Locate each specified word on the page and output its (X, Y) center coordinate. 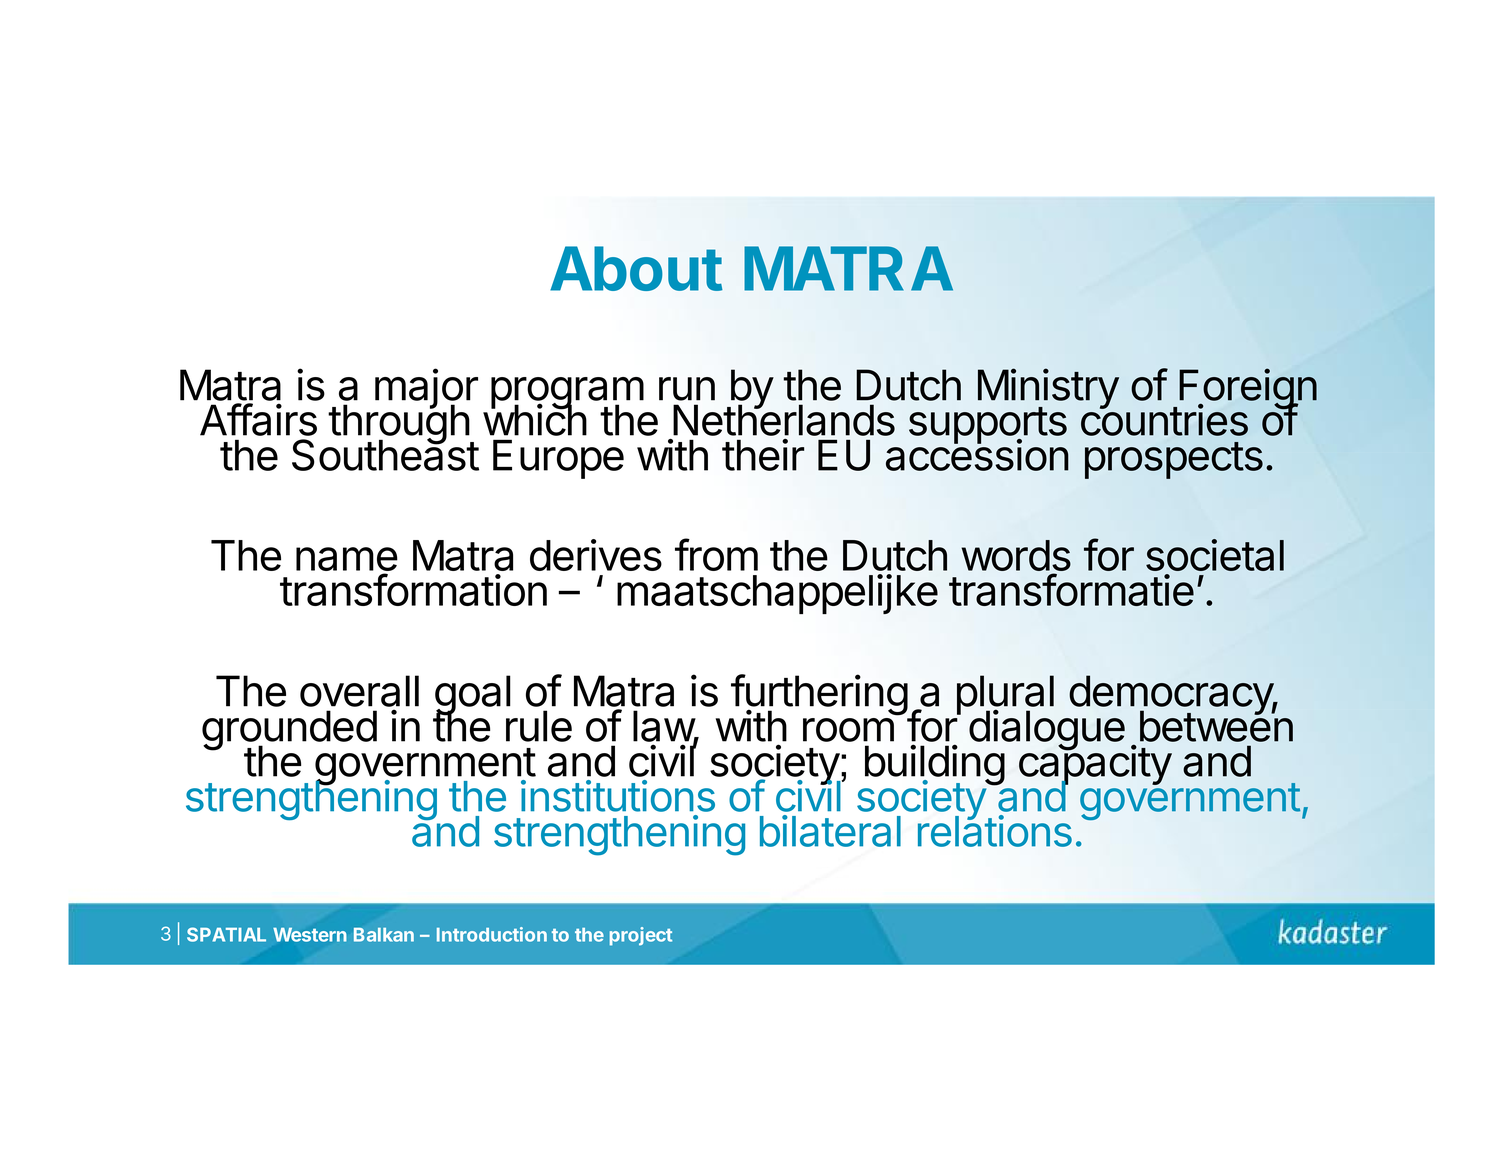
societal (1215, 555)
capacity (1095, 766)
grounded (289, 731)
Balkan (384, 935)
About (636, 268)
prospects (1174, 460)
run (687, 389)
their (763, 455)
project (641, 936)
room (848, 730)
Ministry (1048, 390)
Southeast (385, 454)
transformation (413, 589)
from (716, 554)
